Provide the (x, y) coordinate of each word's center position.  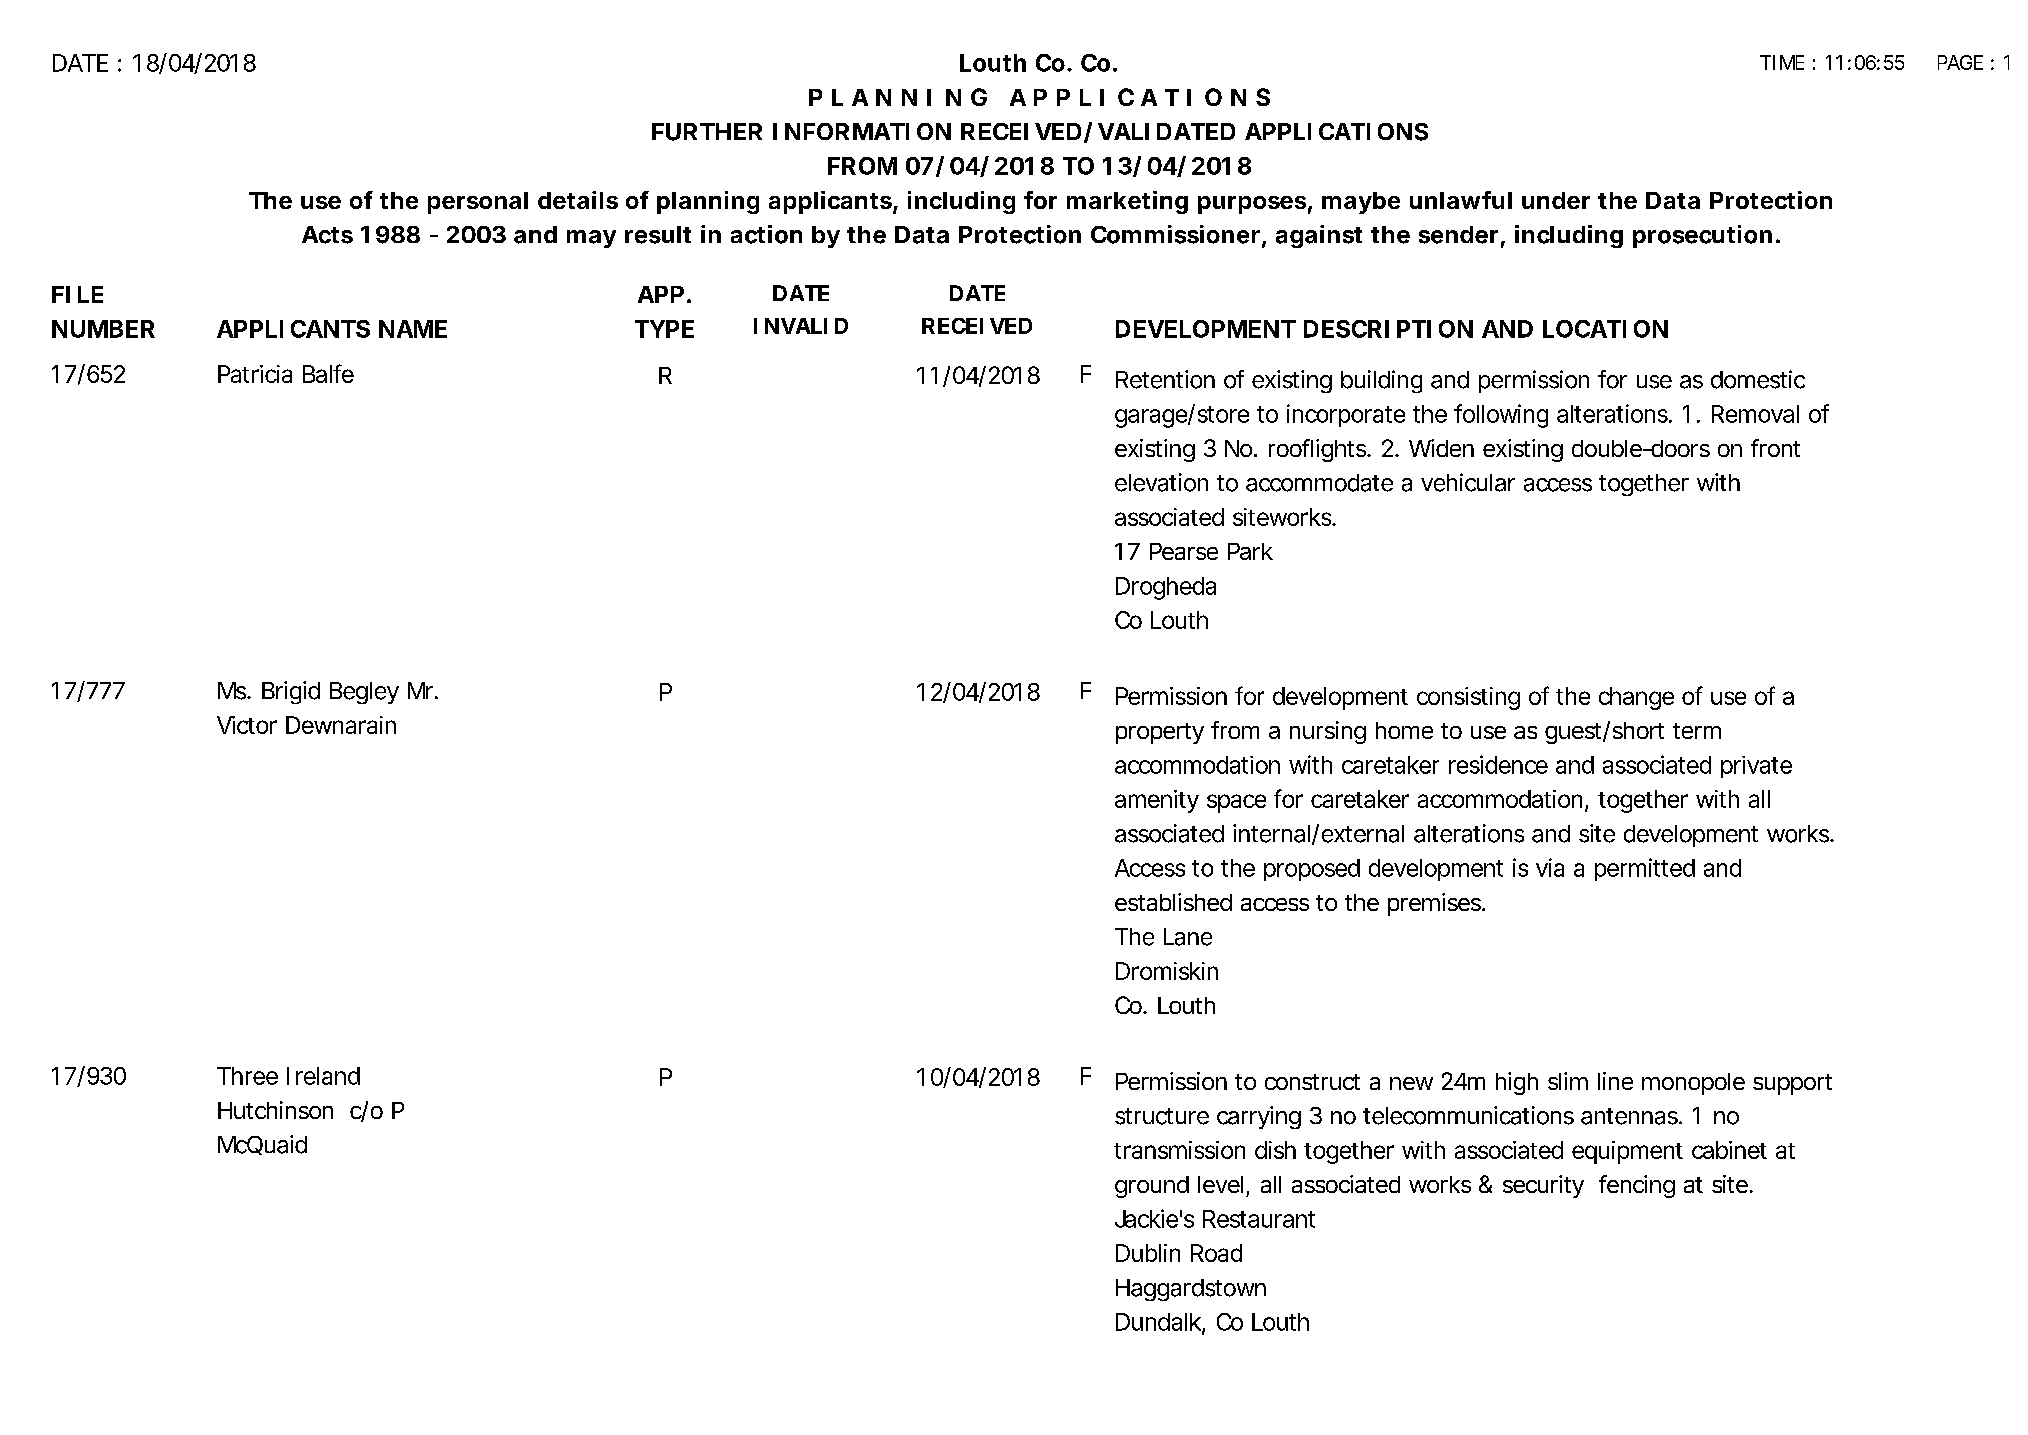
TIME (1782, 62)
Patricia (255, 374)
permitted (1645, 869)
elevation (1161, 482)
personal (478, 203)
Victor (247, 725)
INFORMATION (862, 131)
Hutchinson (275, 1110)
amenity (1157, 801)
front (1775, 448)
